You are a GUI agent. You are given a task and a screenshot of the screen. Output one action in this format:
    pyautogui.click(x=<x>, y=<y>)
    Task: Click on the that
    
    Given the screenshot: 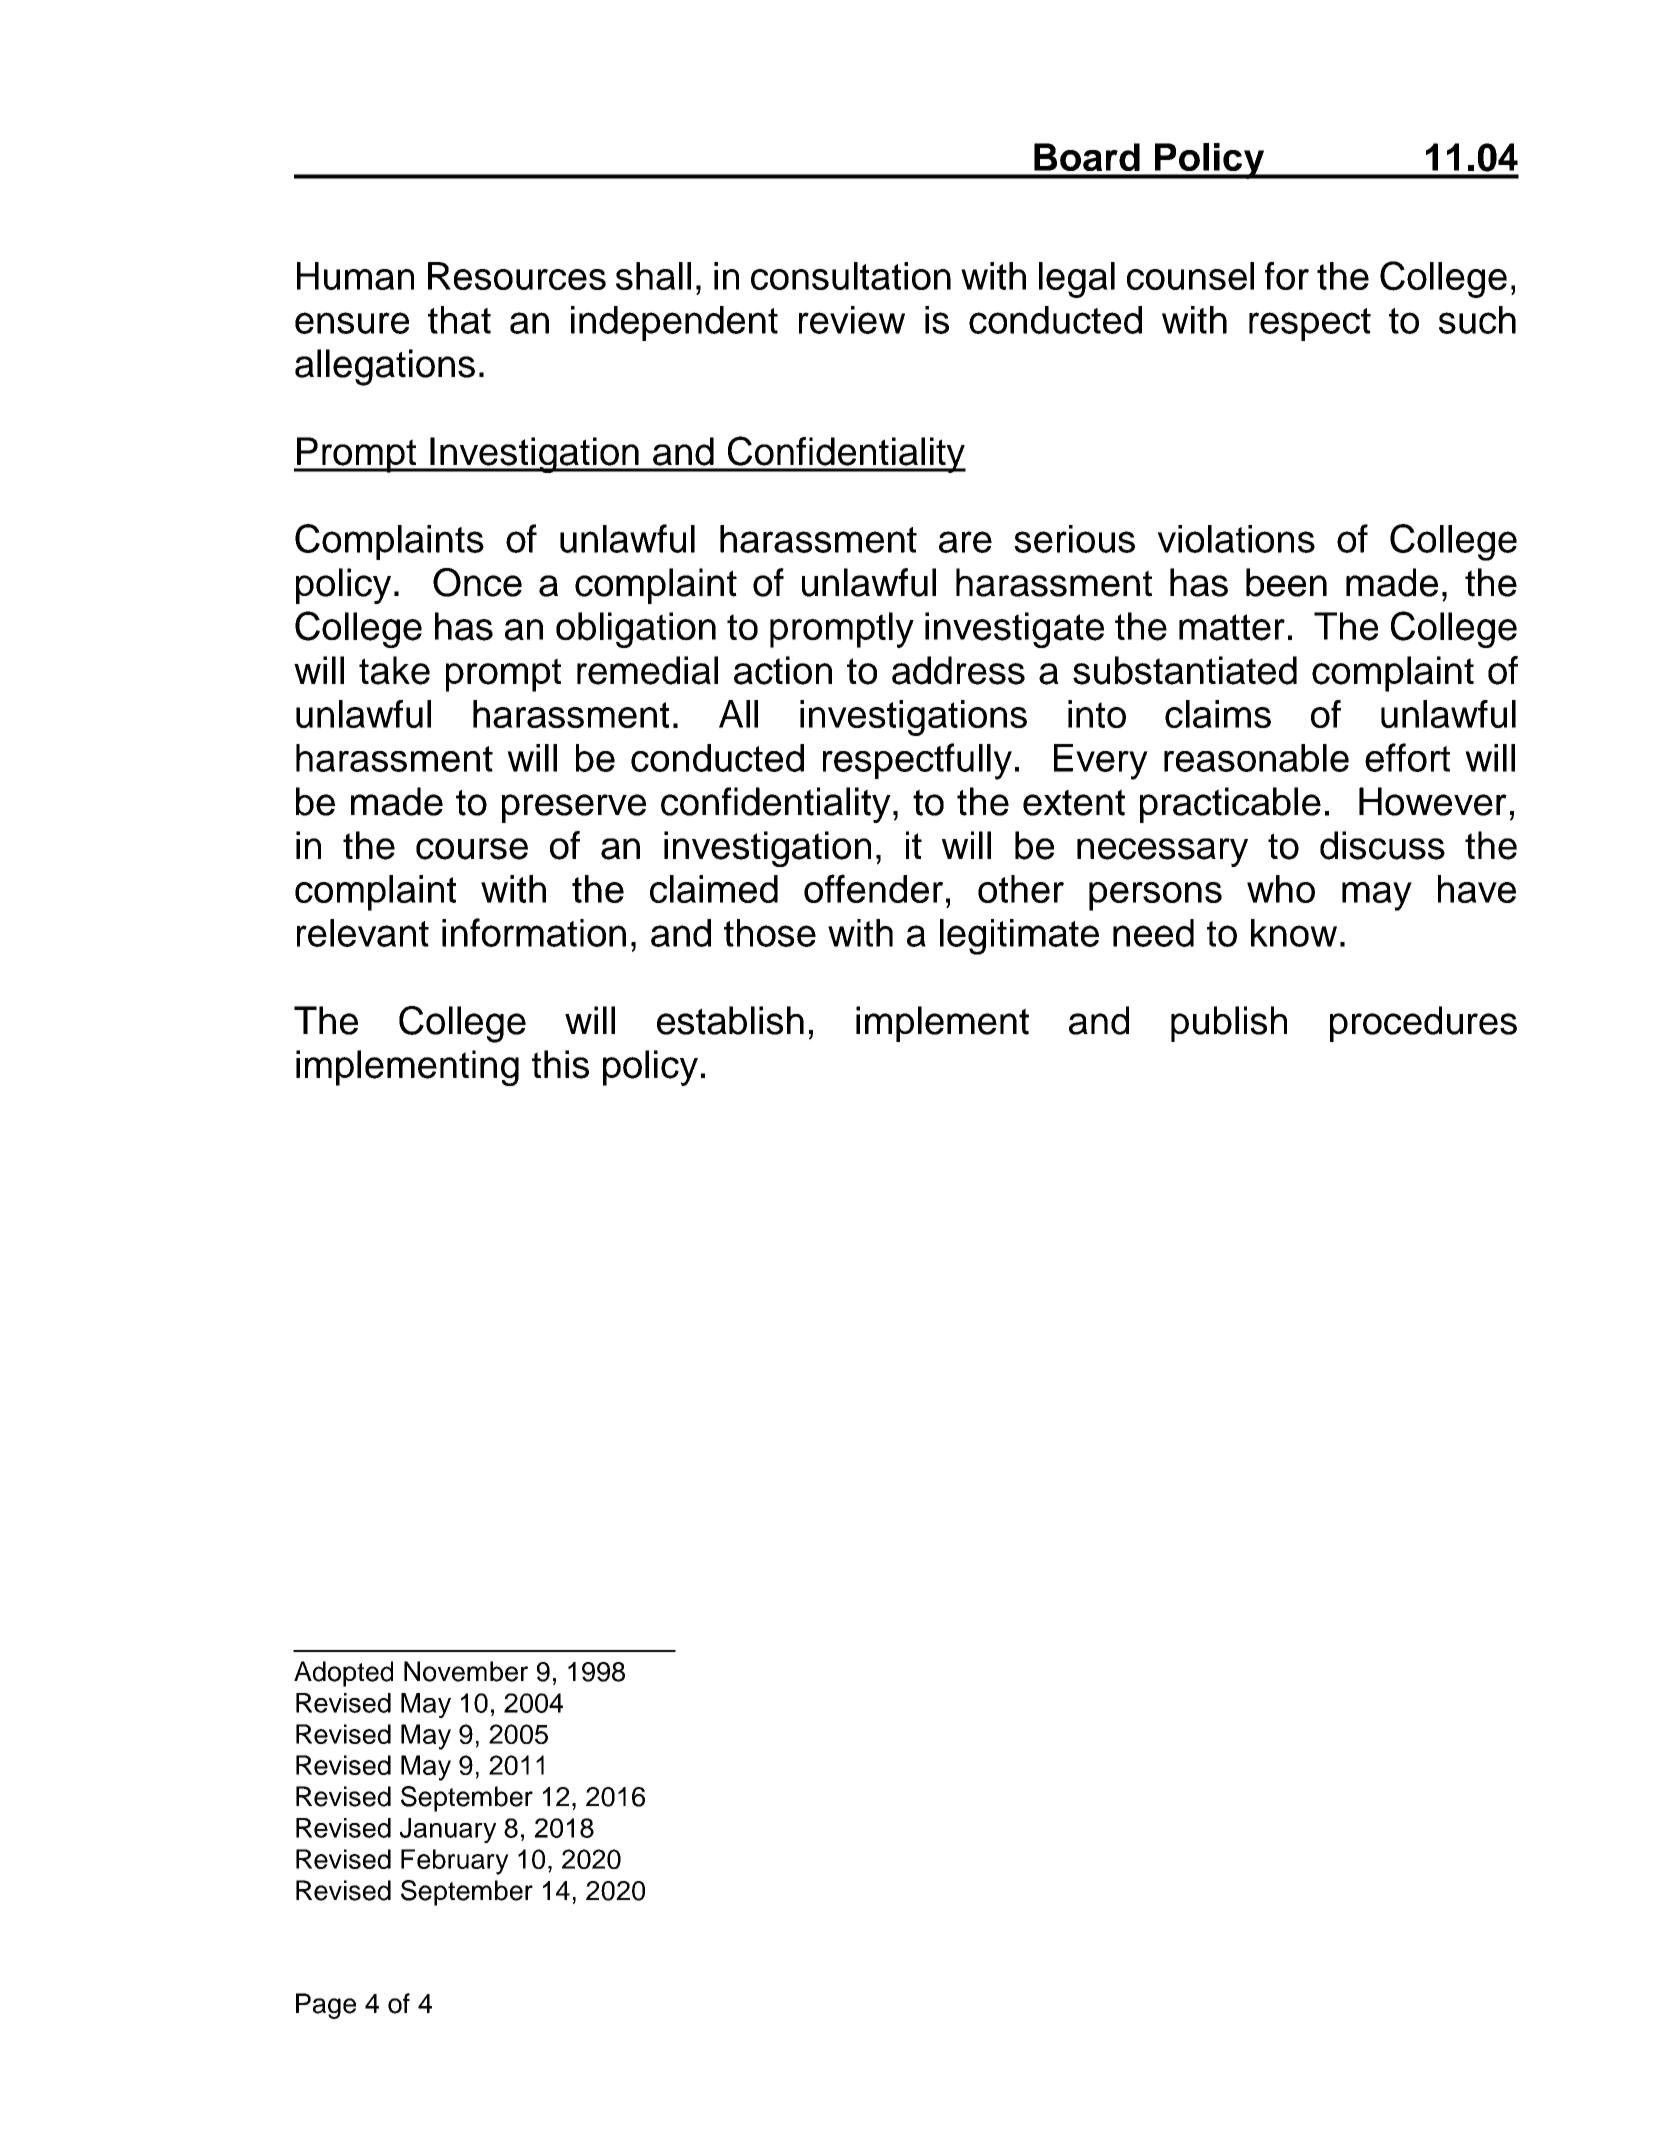 What is the action you would take?
    pyautogui.click(x=459, y=320)
